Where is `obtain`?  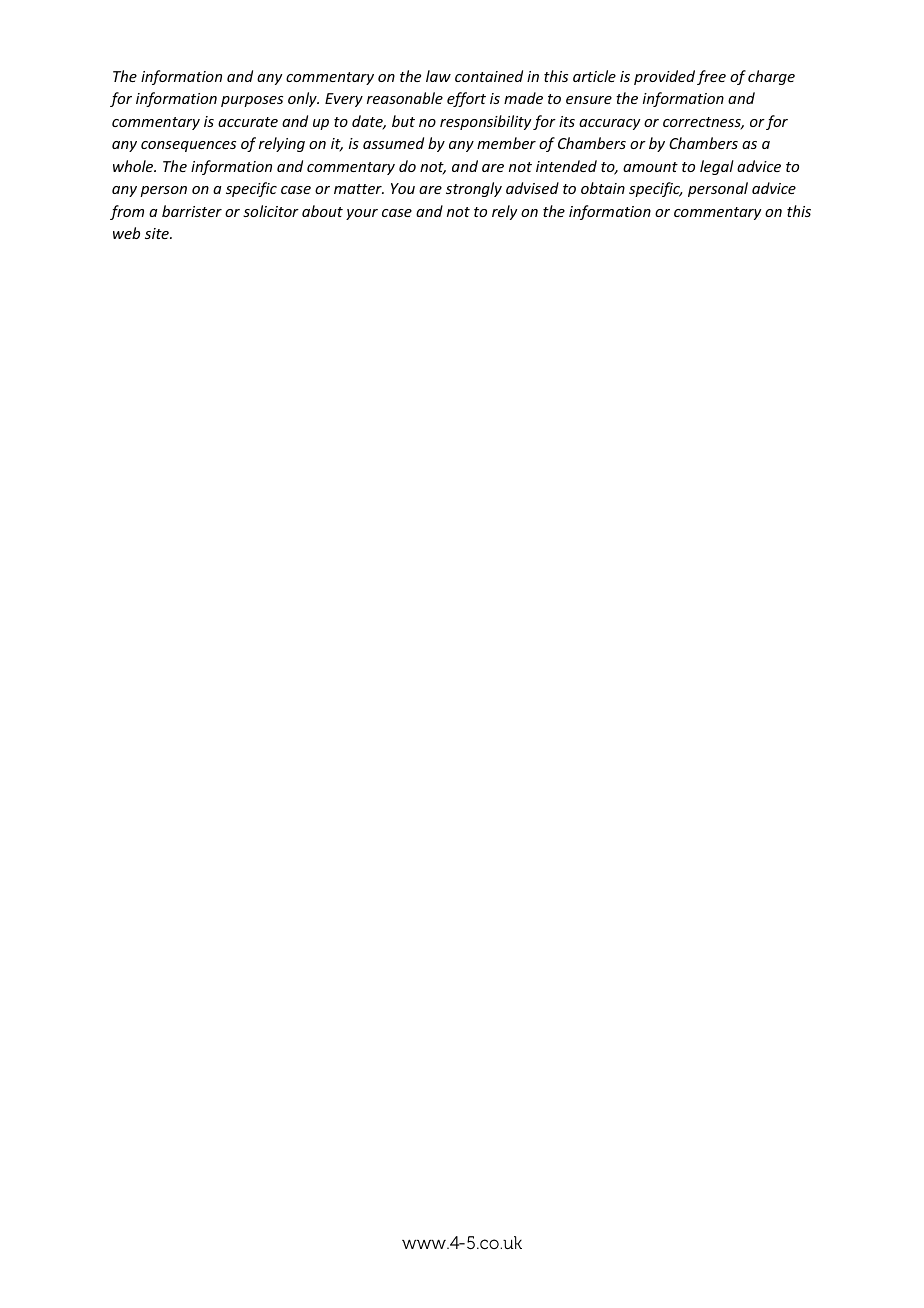
obtain is located at coordinates (603, 188).
